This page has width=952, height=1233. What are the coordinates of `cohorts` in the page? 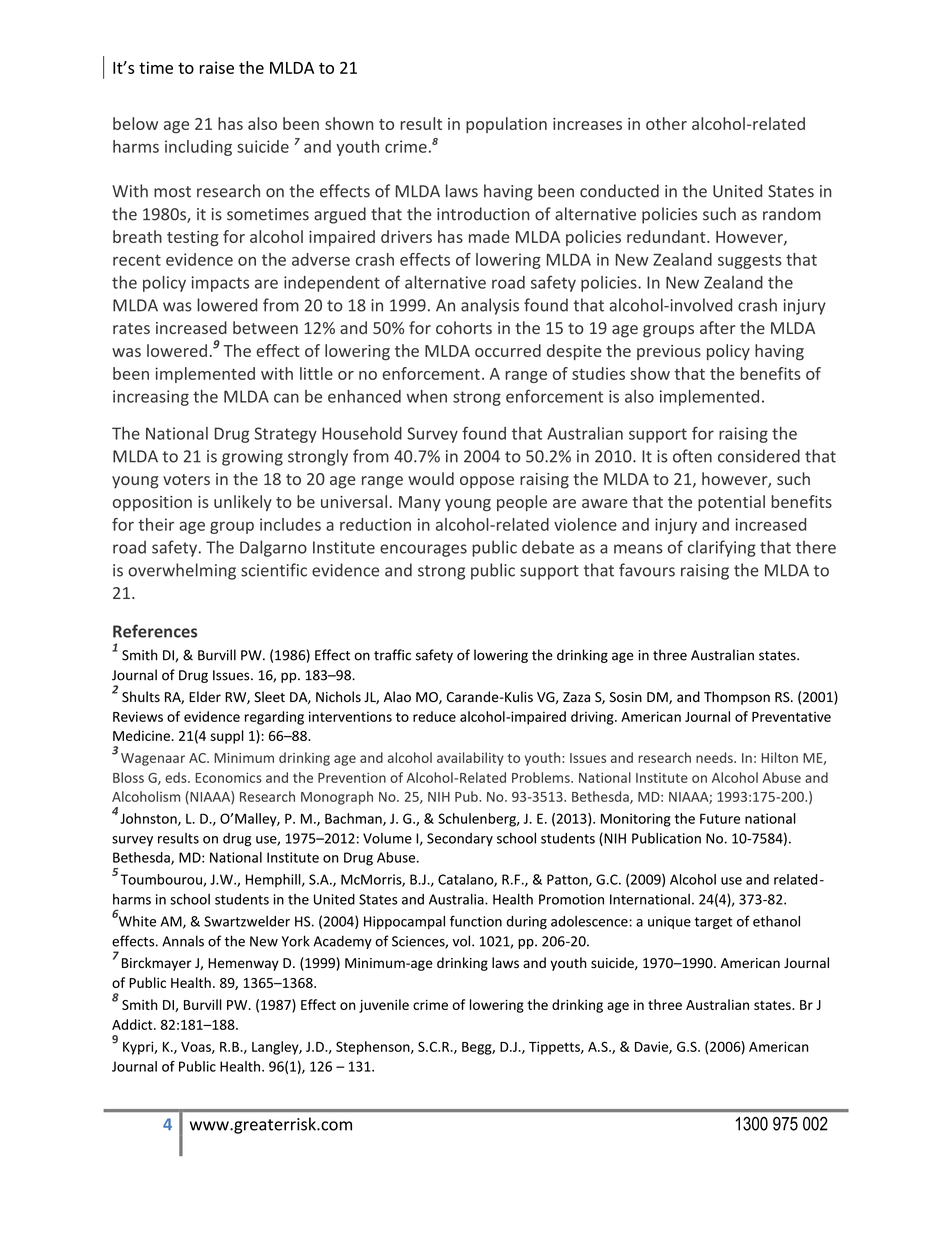 It's located at (464, 327).
